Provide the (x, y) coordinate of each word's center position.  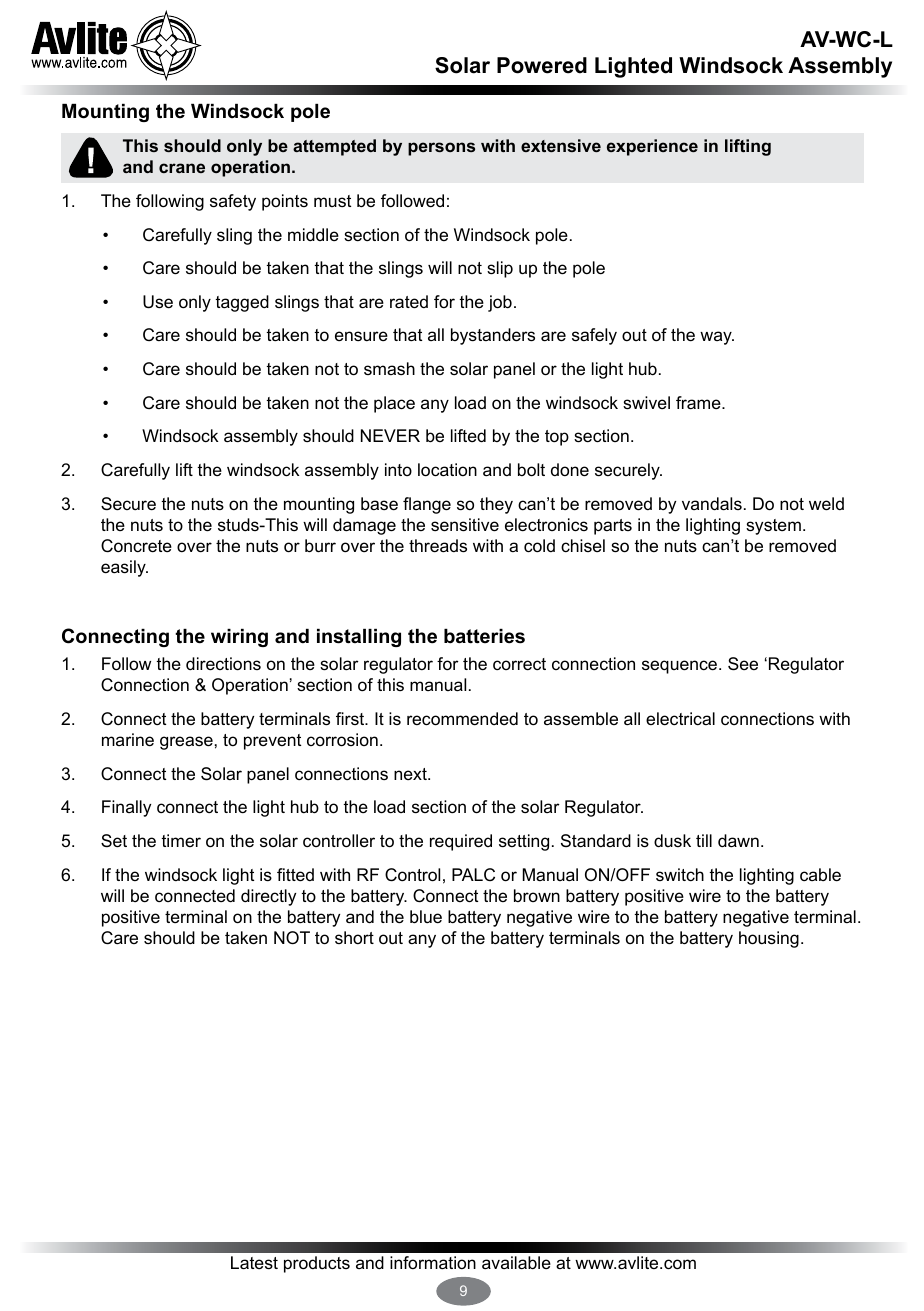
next (411, 774)
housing (769, 939)
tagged (242, 303)
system (773, 527)
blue (426, 917)
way (717, 338)
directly (268, 897)
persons (441, 149)
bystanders (493, 336)
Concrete (136, 546)
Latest (254, 1262)
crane (182, 168)
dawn (738, 841)
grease (186, 743)
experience (652, 147)
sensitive (465, 525)
